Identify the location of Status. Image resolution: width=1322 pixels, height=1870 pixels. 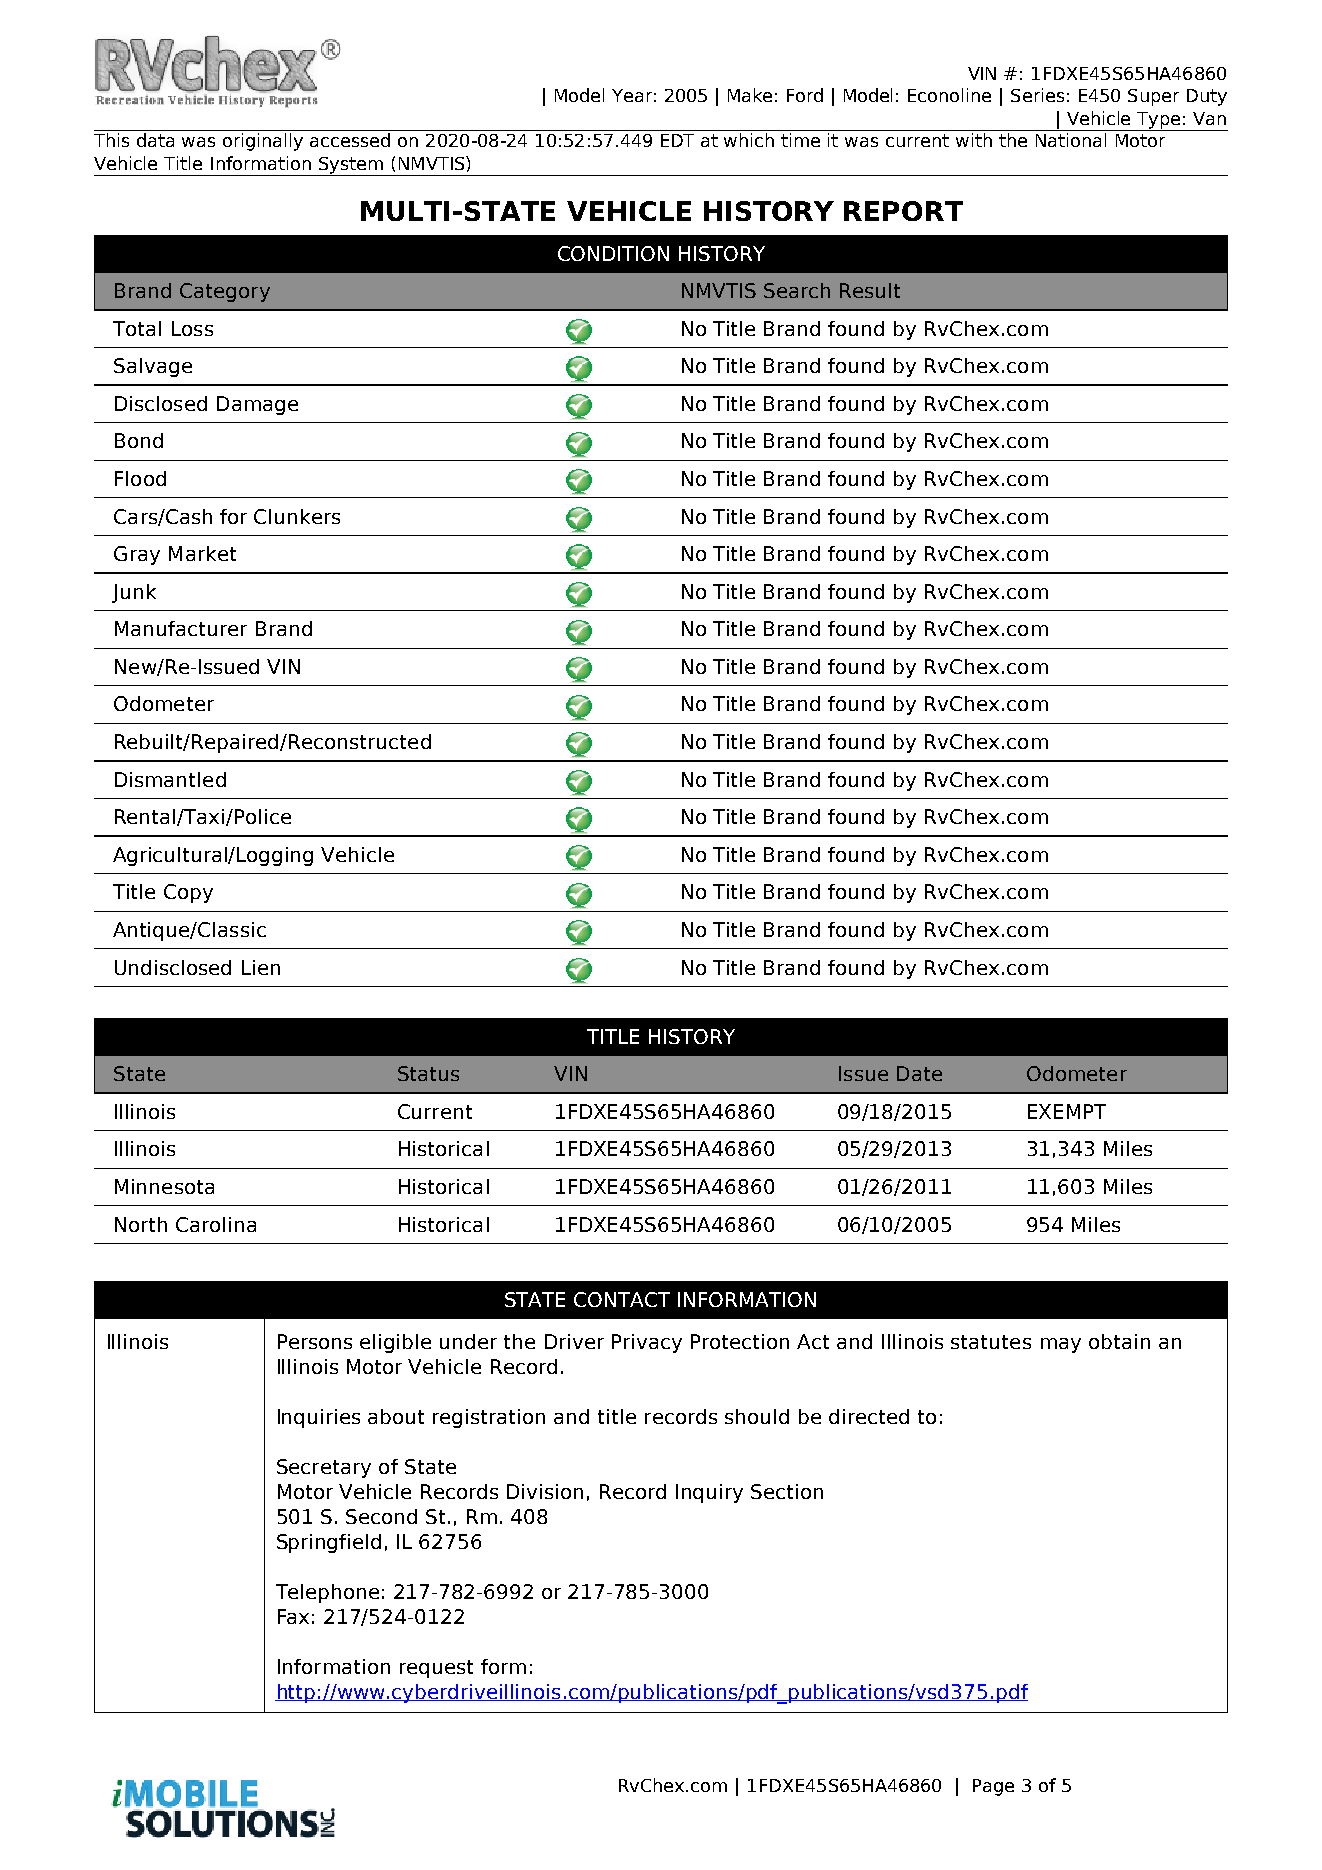
(428, 1073).
